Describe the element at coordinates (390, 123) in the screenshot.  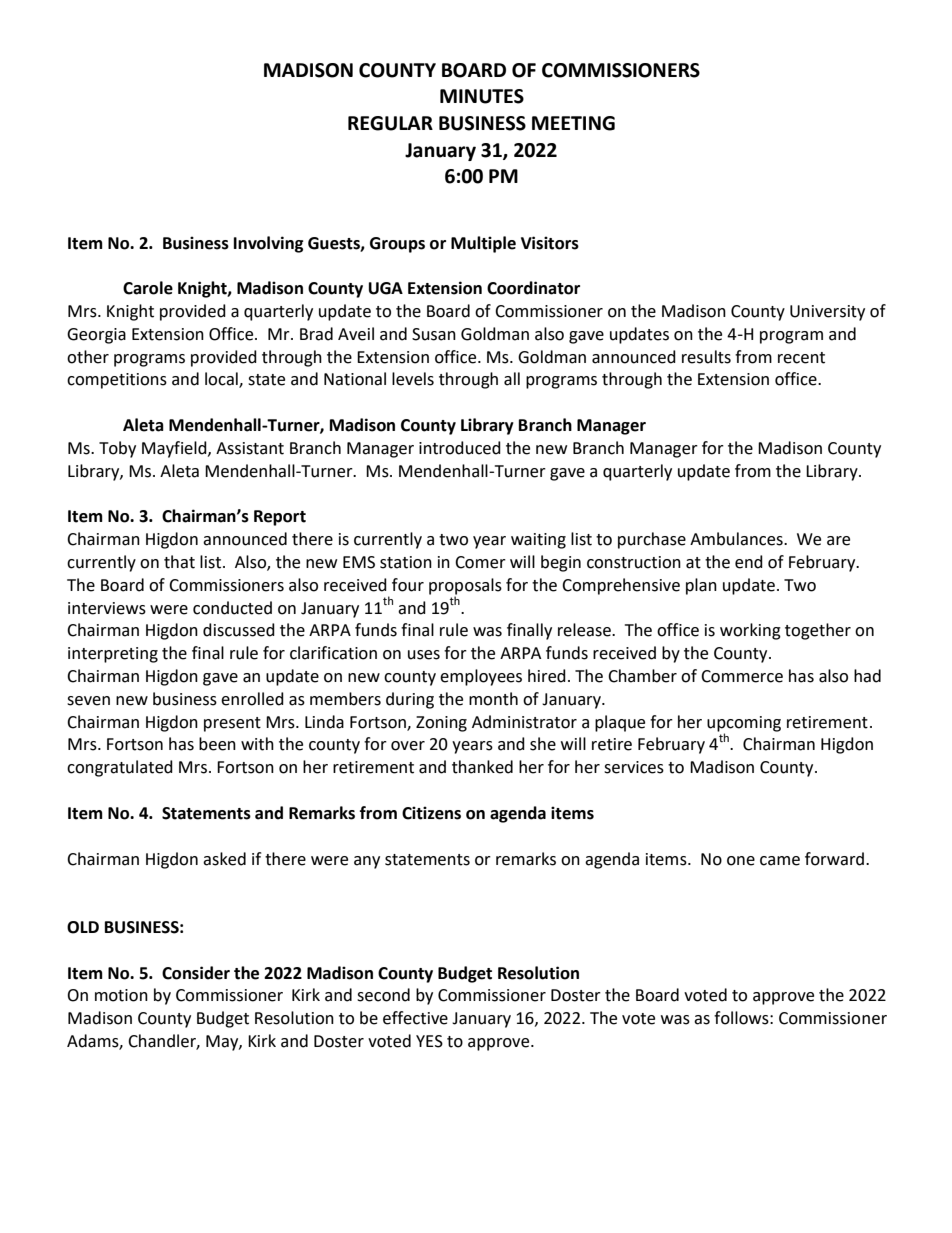
I see `REGULAR` at that location.
